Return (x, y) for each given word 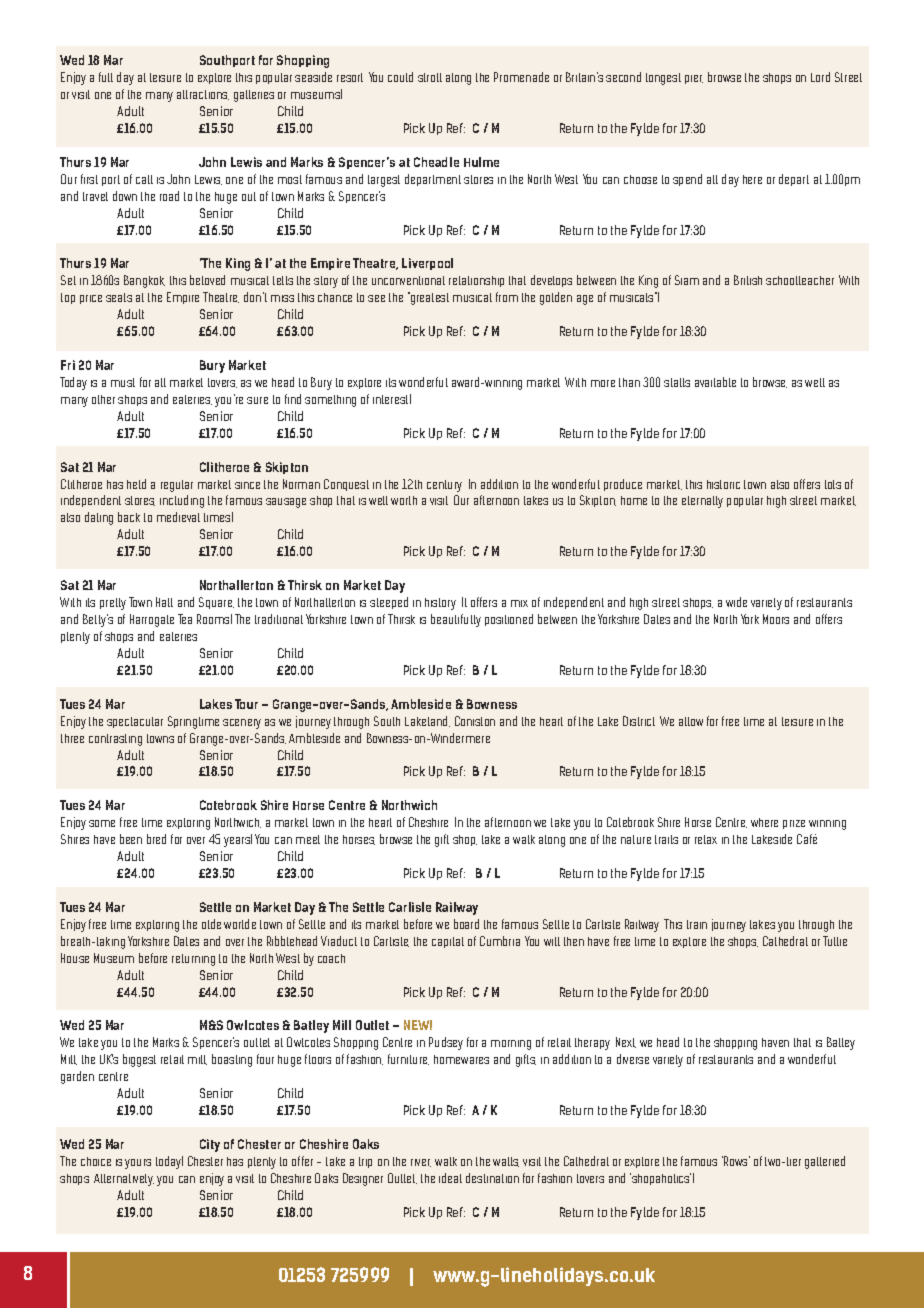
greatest (428, 298)
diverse (633, 1059)
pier (694, 79)
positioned (509, 620)
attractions (203, 95)
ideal (450, 1178)
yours (138, 1164)
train (697, 924)
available (715, 382)
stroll (430, 77)
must (123, 382)
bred (156, 839)
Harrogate (152, 620)
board (466, 924)
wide (736, 602)
